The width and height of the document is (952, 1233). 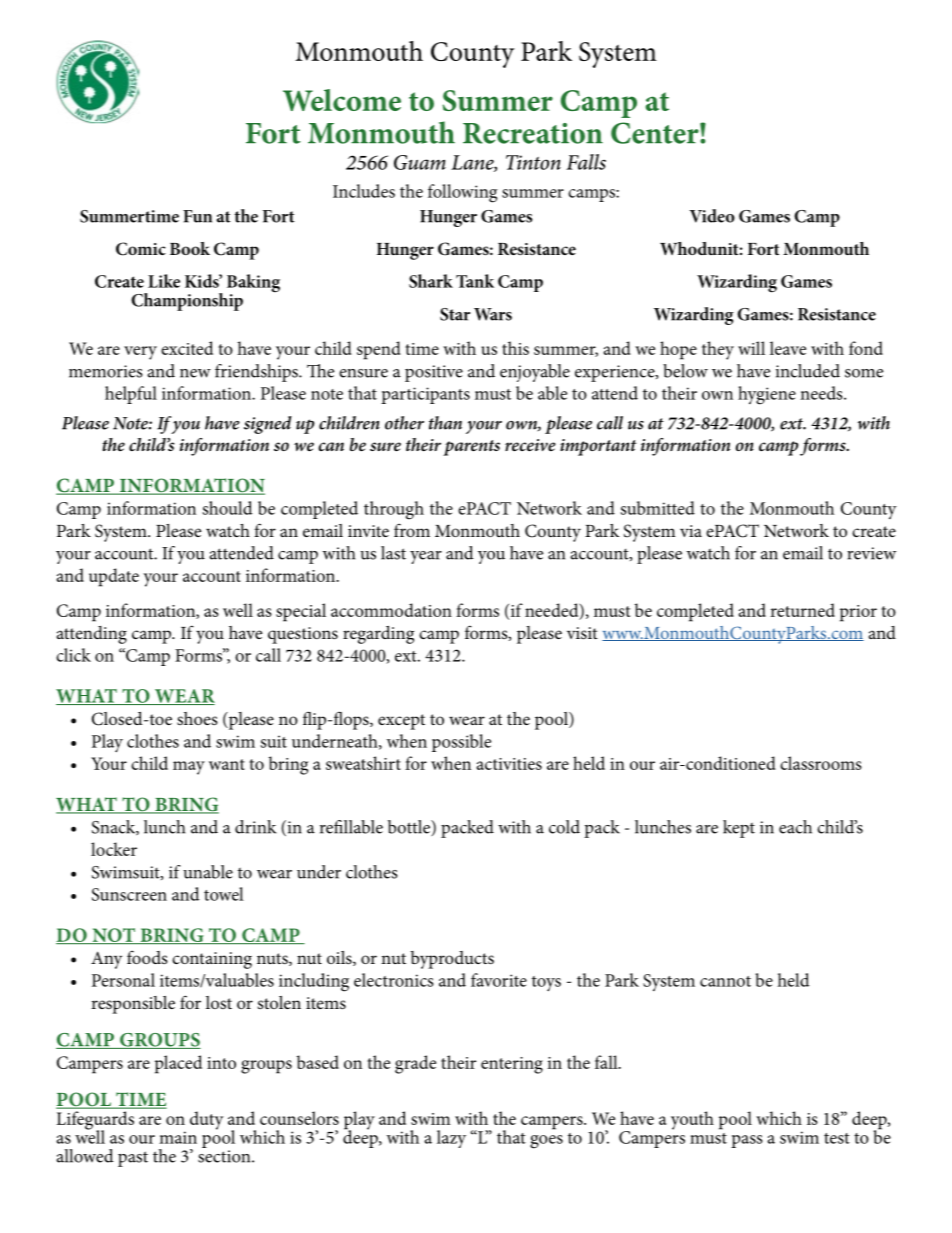 I want to click on update, so click(x=114, y=577).
